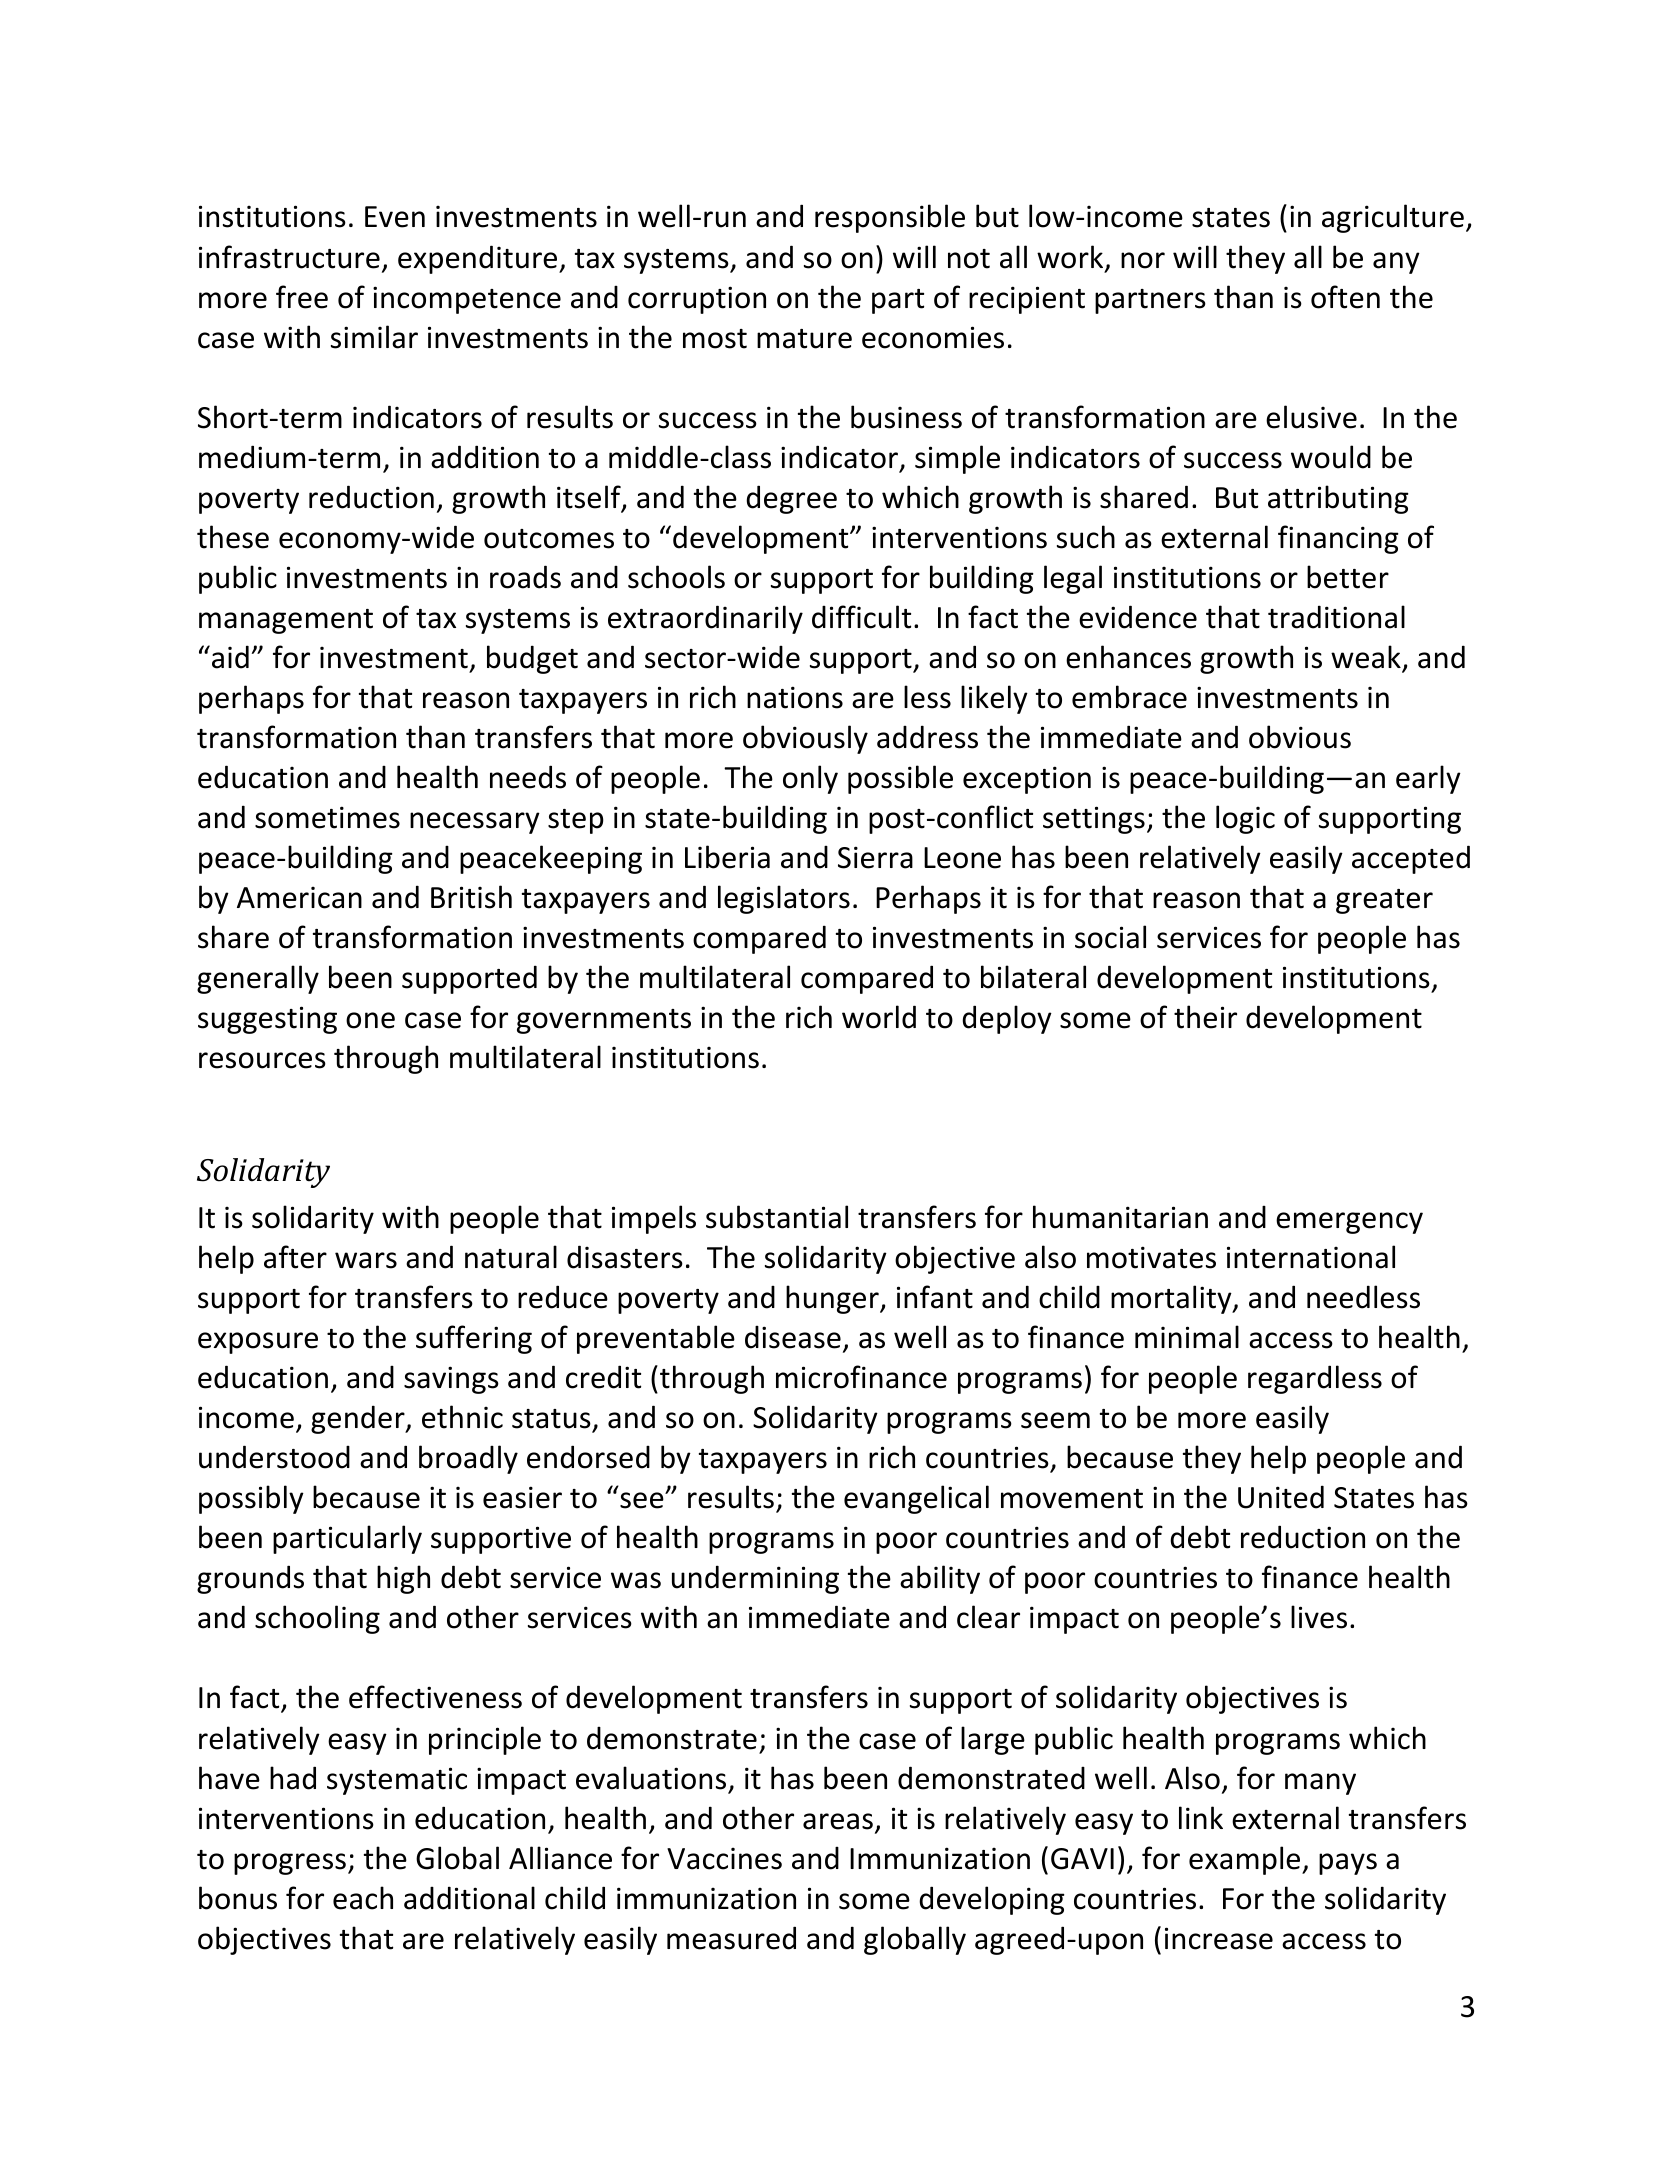 This screenshot has width=1673, height=2165. What do you see at coordinates (916, 1499) in the screenshot?
I see `evangelical` at bounding box center [916, 1499].
